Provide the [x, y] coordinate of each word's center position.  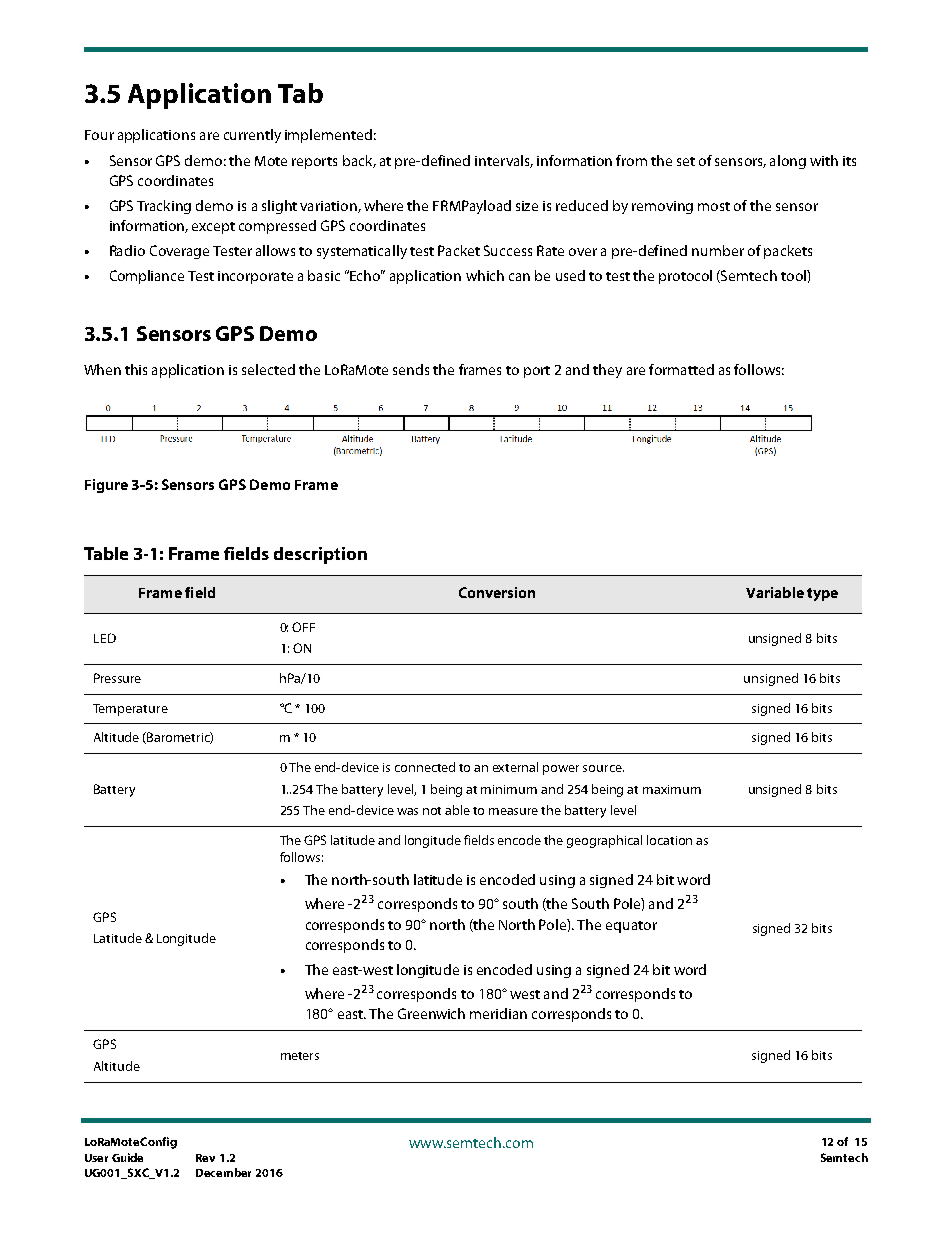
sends [411, 369]
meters [300, 1056]
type [822, 594]
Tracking [164, 207]
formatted [681, 369]
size [527, 206]
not [432, 811]
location [669, 840]
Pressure [117, 678]
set [686, 161]
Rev [205, 1158]
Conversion [497, 592]
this [136, 369]
